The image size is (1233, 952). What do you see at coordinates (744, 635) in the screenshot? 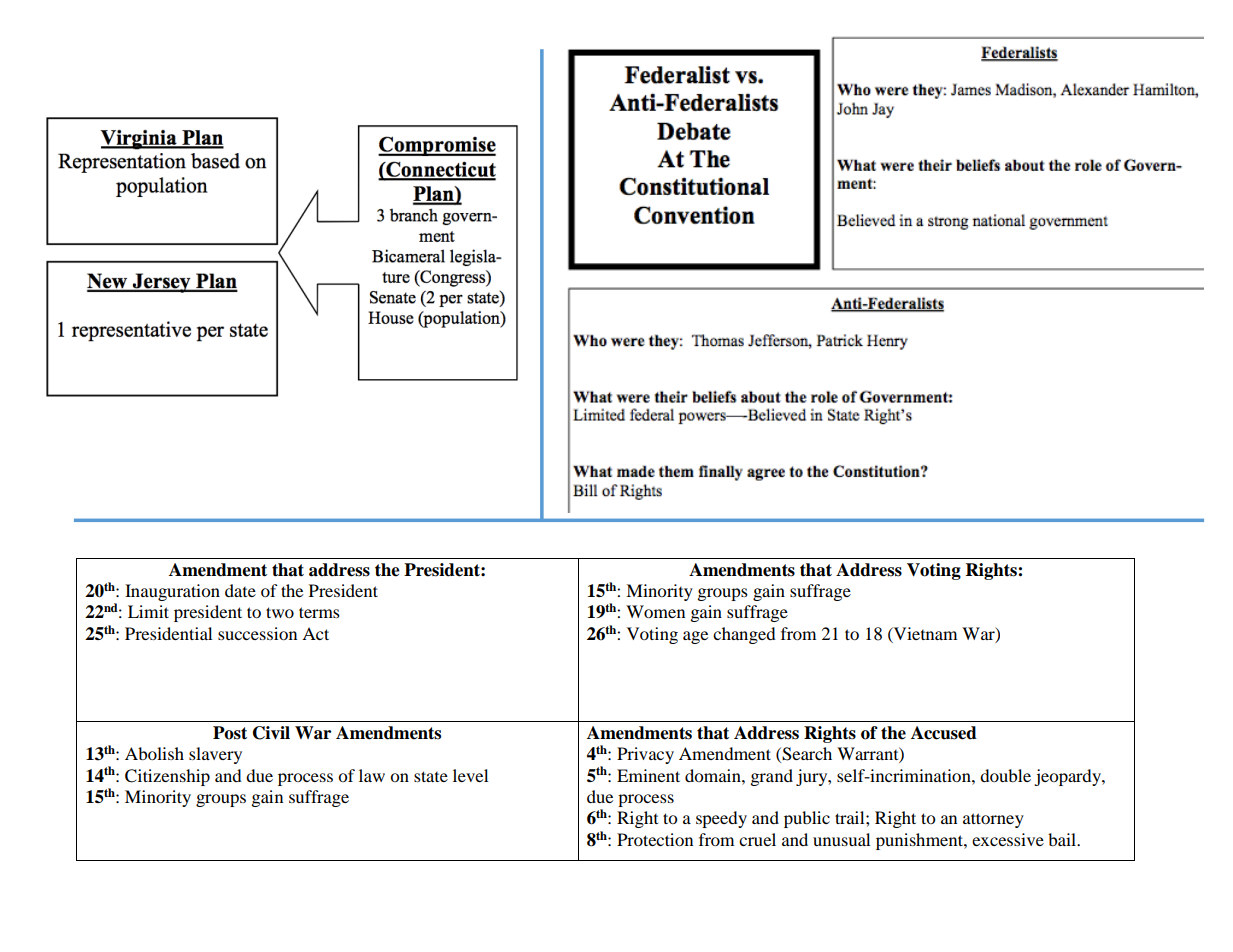
I see `changed` at bounding box center [744, 635].
